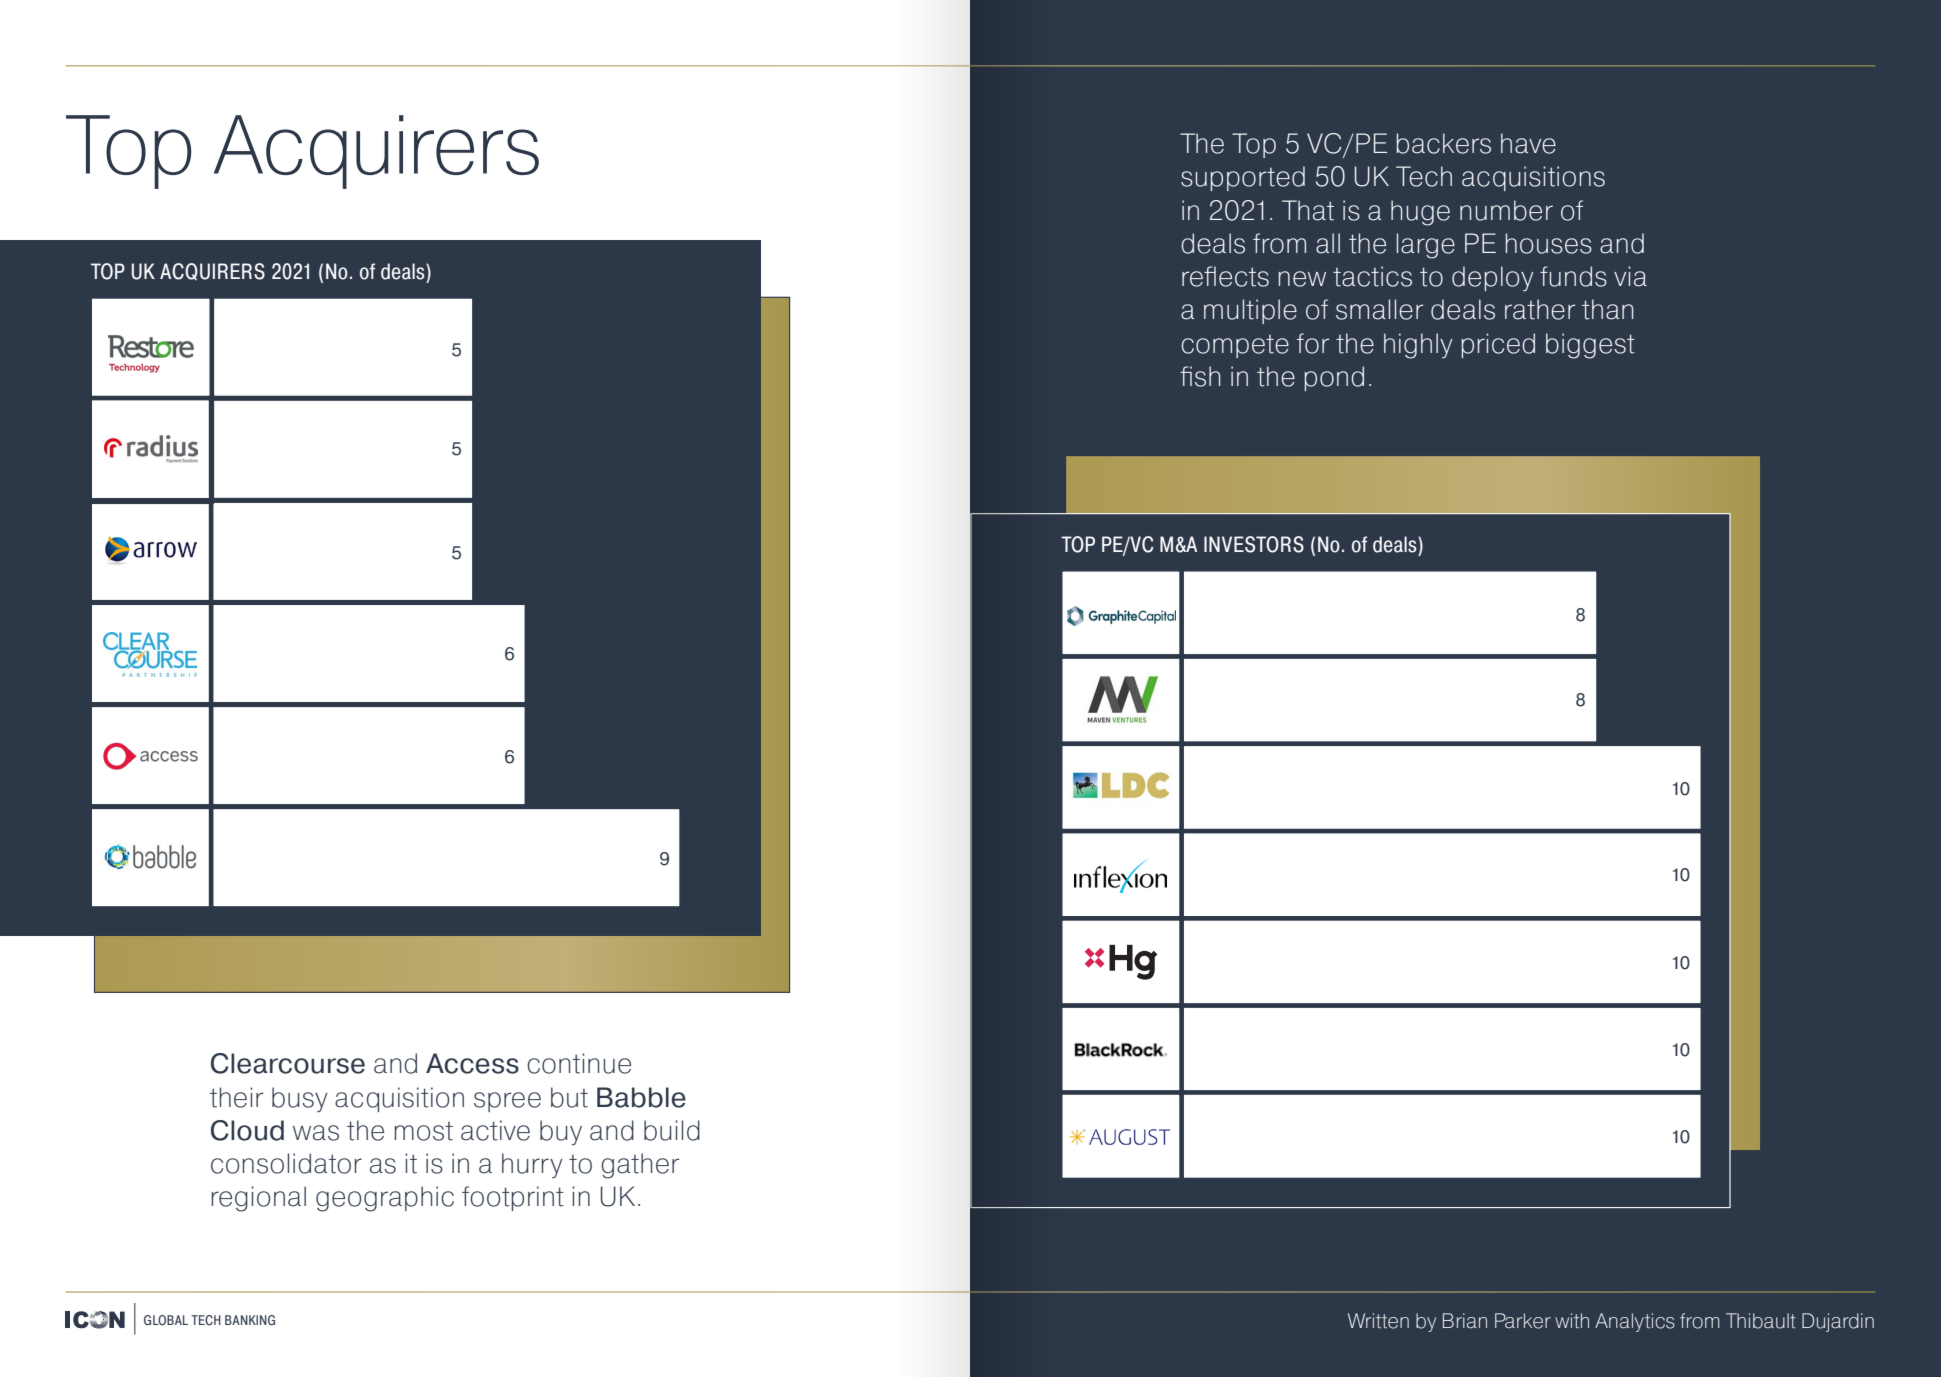 This screenshot has height=1377, width=1941. What do you see at coordinates (1200, 376) in the screenshot?
I see `fish` at bounding box center [1200, 376].
